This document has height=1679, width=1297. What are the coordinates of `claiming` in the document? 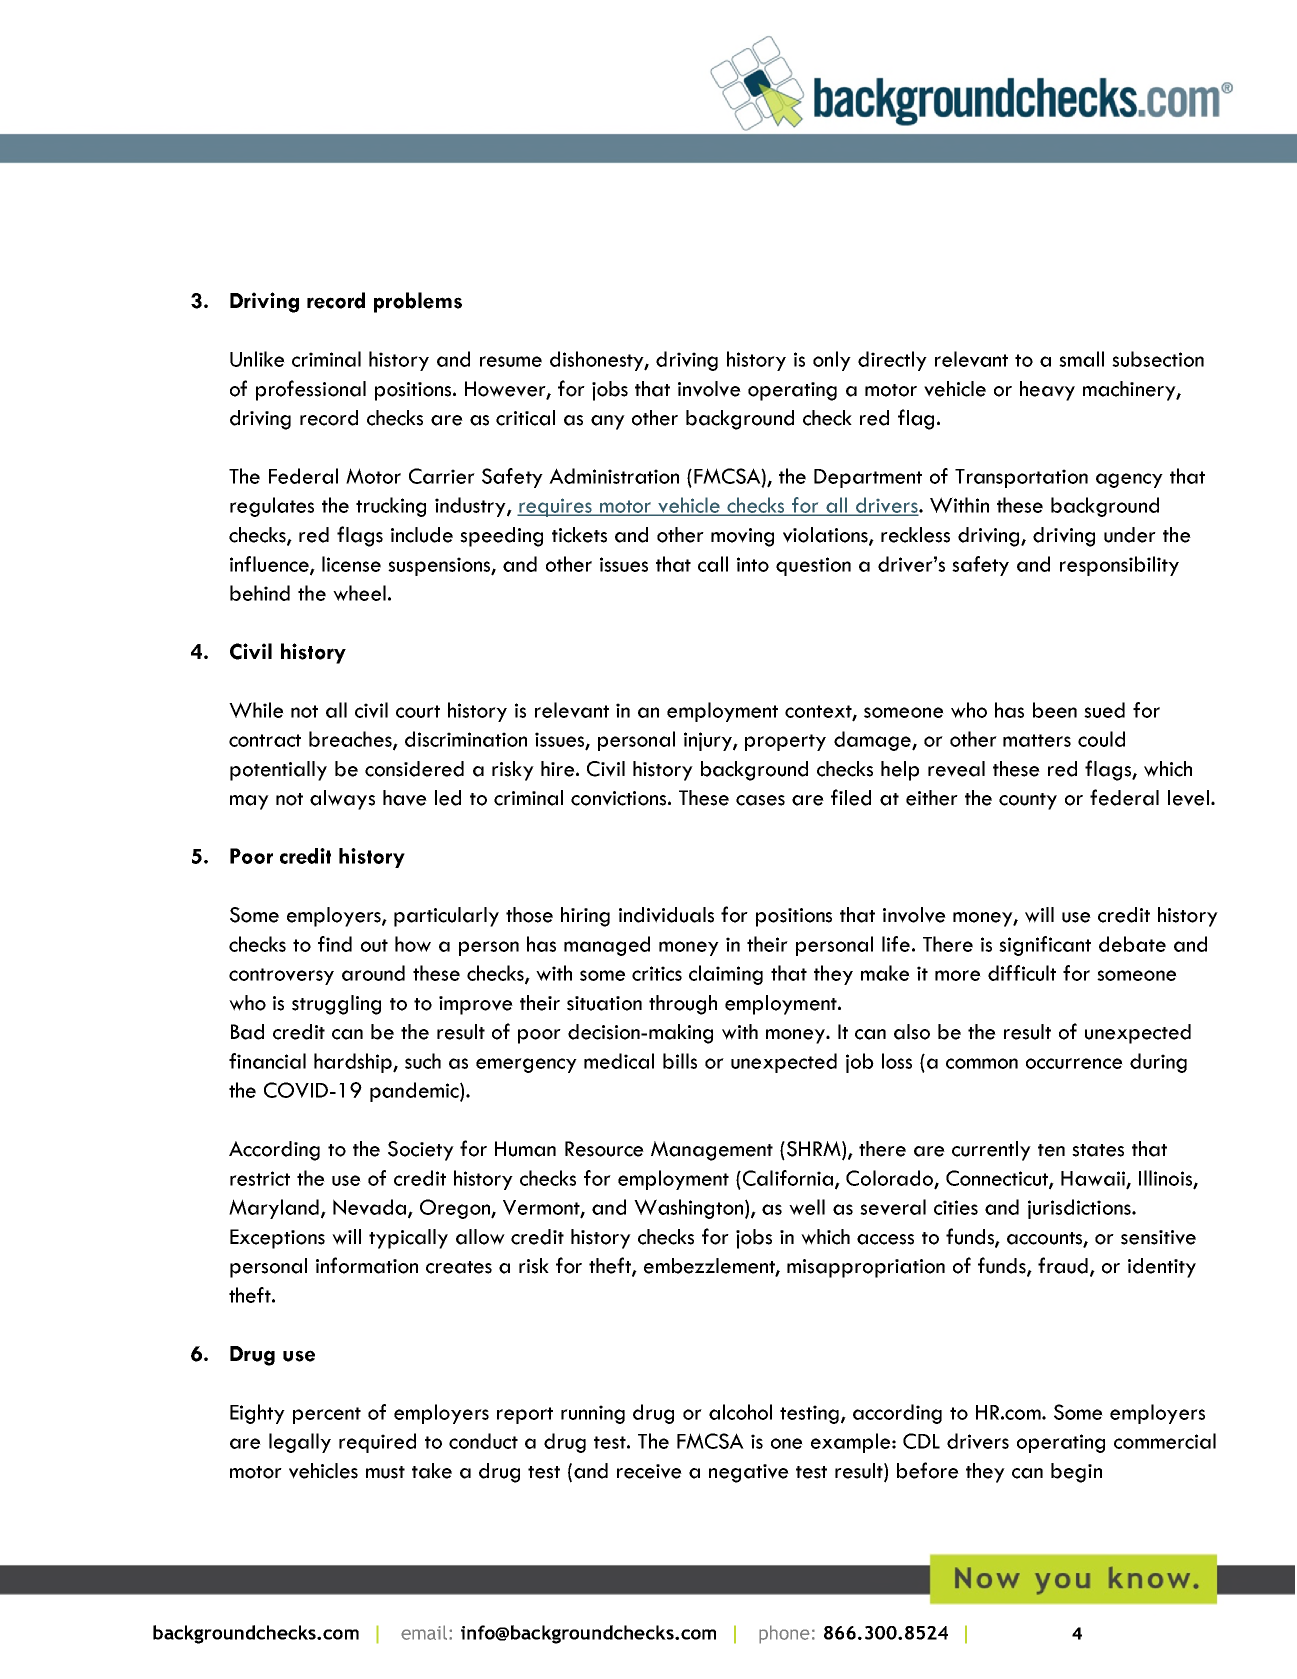 It's located at (726, 975).
